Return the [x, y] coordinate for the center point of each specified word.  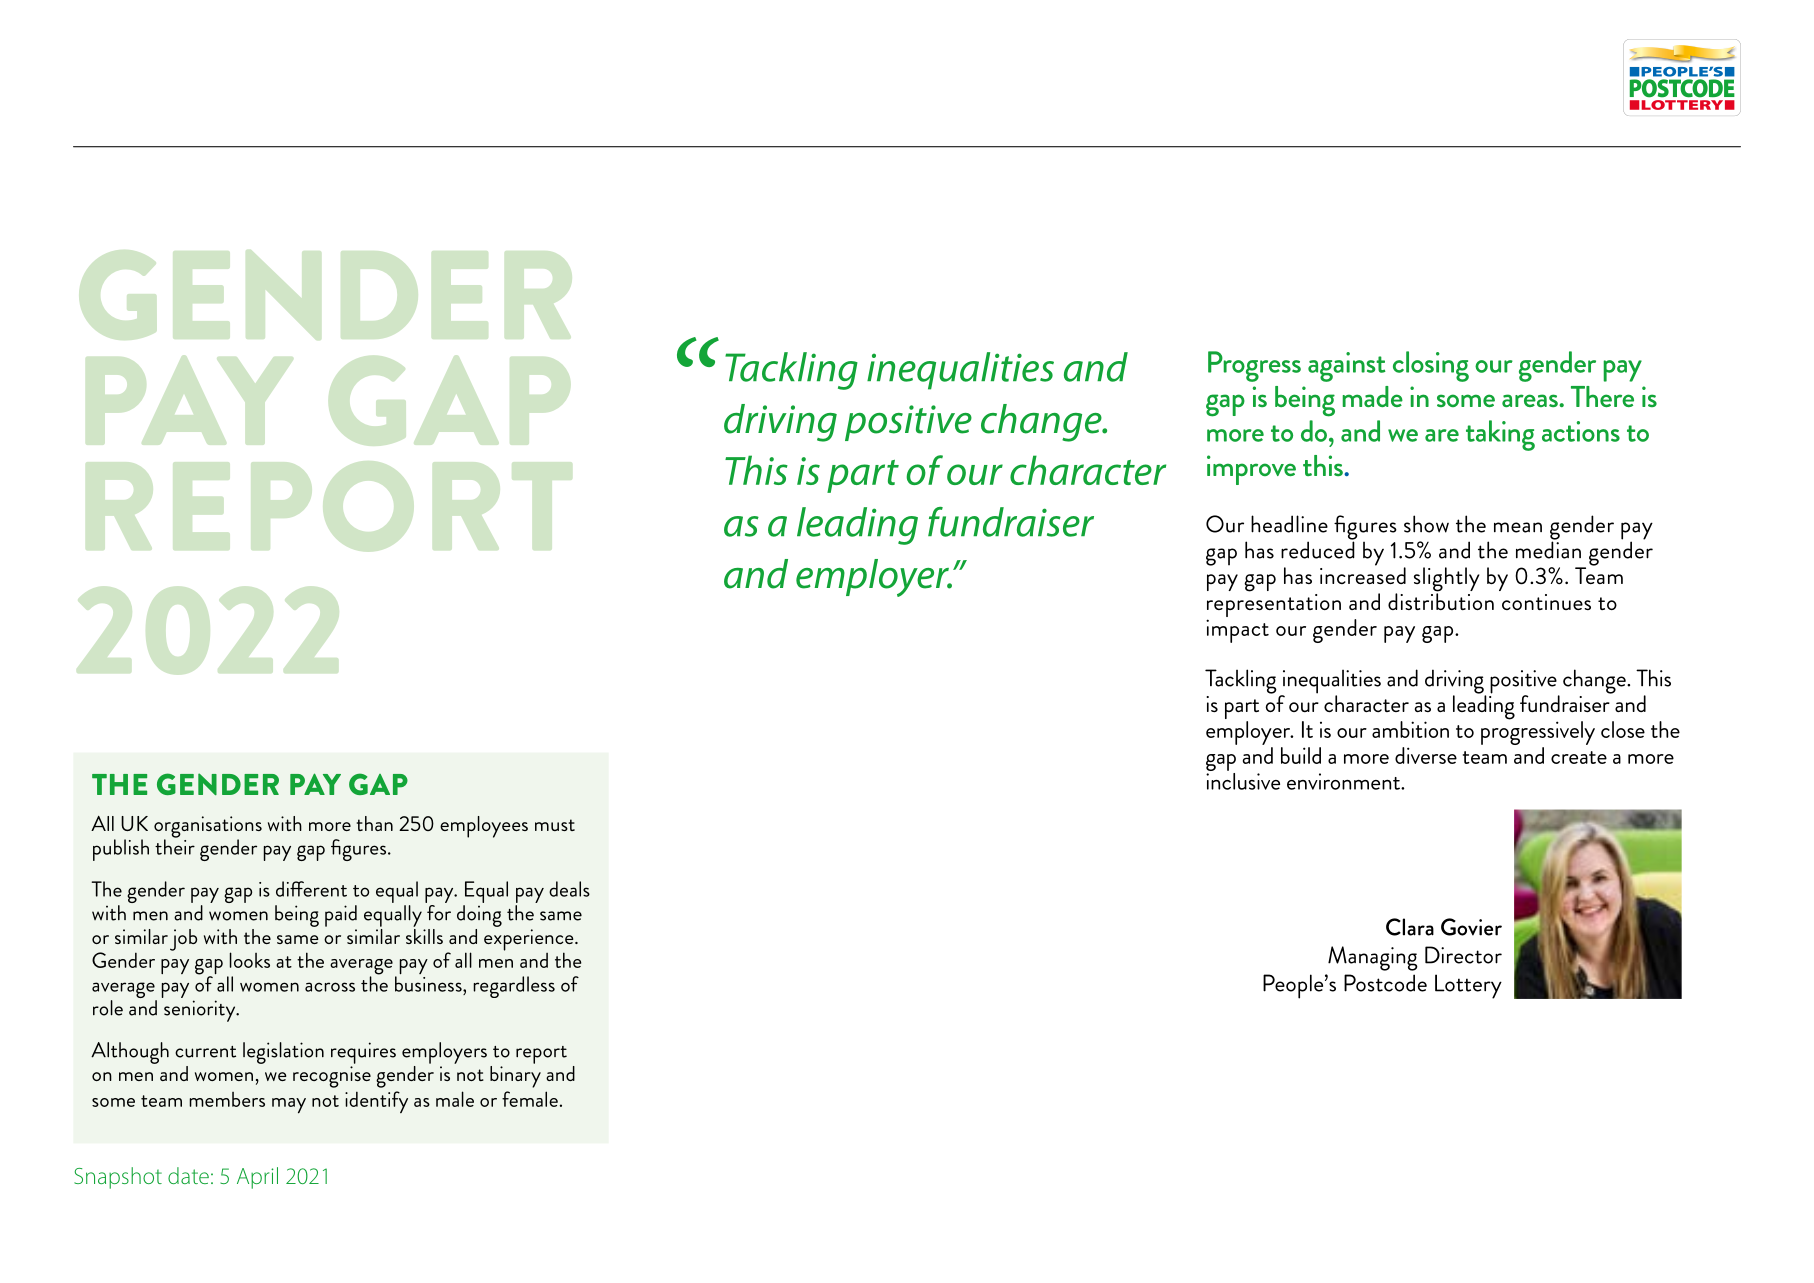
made [1372, 396]
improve [1251, 470]
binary [515, 1075]
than [375, 823]
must [555, 825]
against [1347, 367]
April [257, 1178]
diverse [1426, 755]
